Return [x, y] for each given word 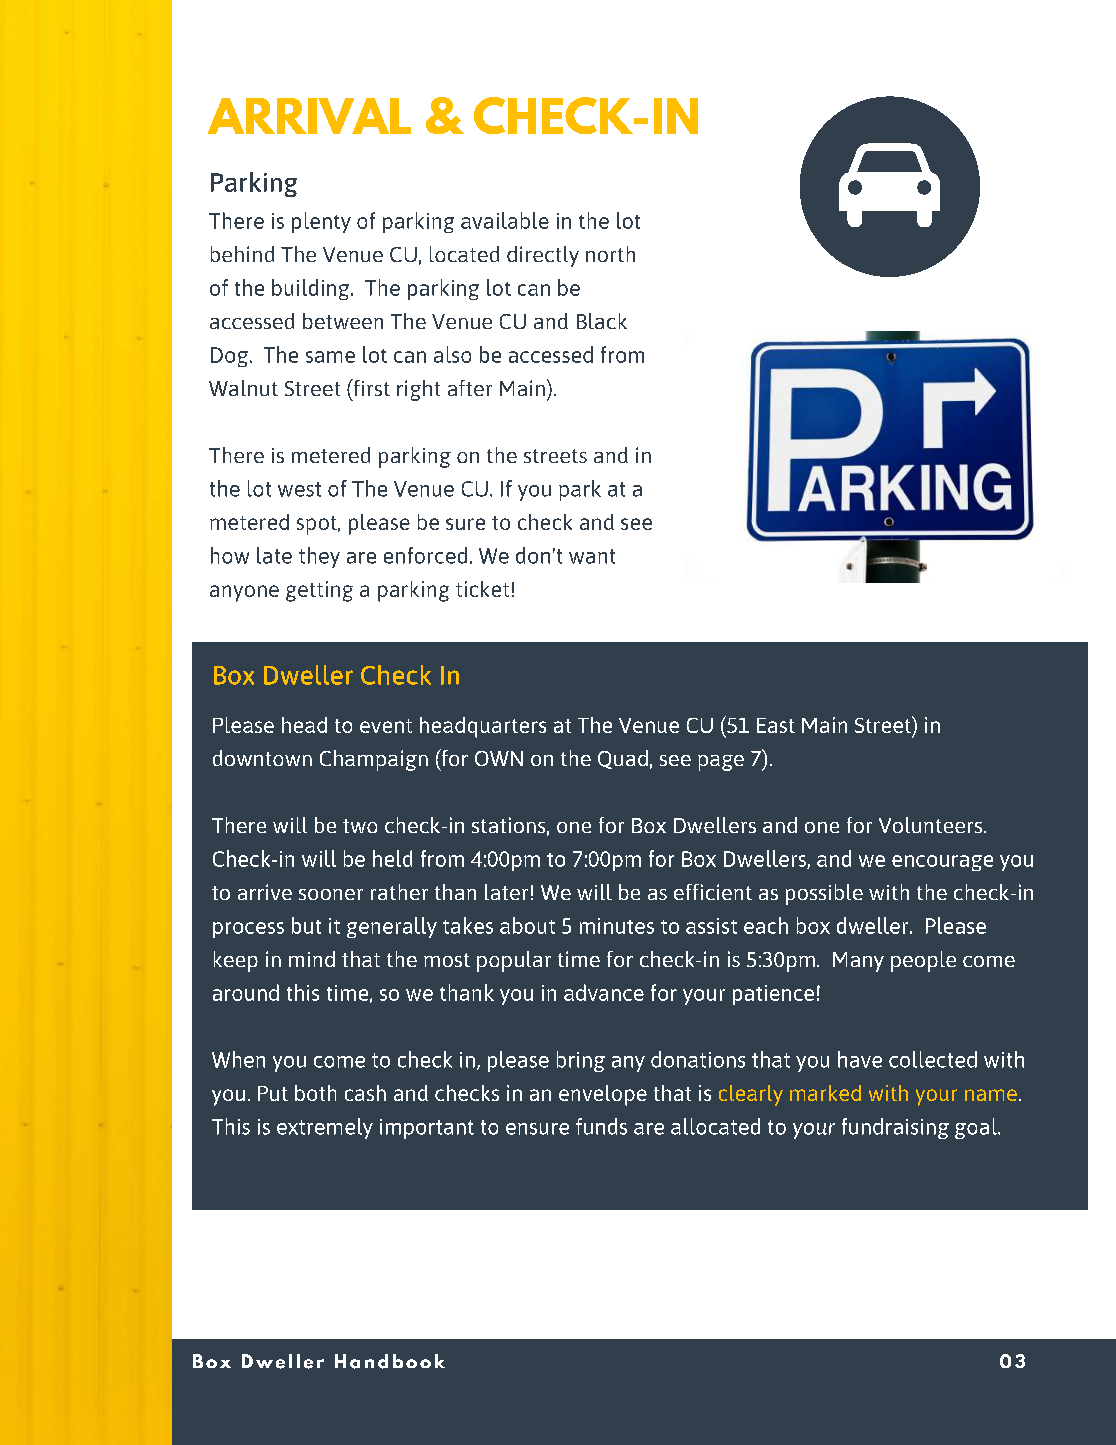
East [776, 725]
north [610, 254]
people [923, 961]
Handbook [390, 1361]
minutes [617, 926]
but [306, 925]
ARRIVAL [309, 116]
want [592, 556]
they [319, 557]
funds [601, 1126]
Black [602, 321]
